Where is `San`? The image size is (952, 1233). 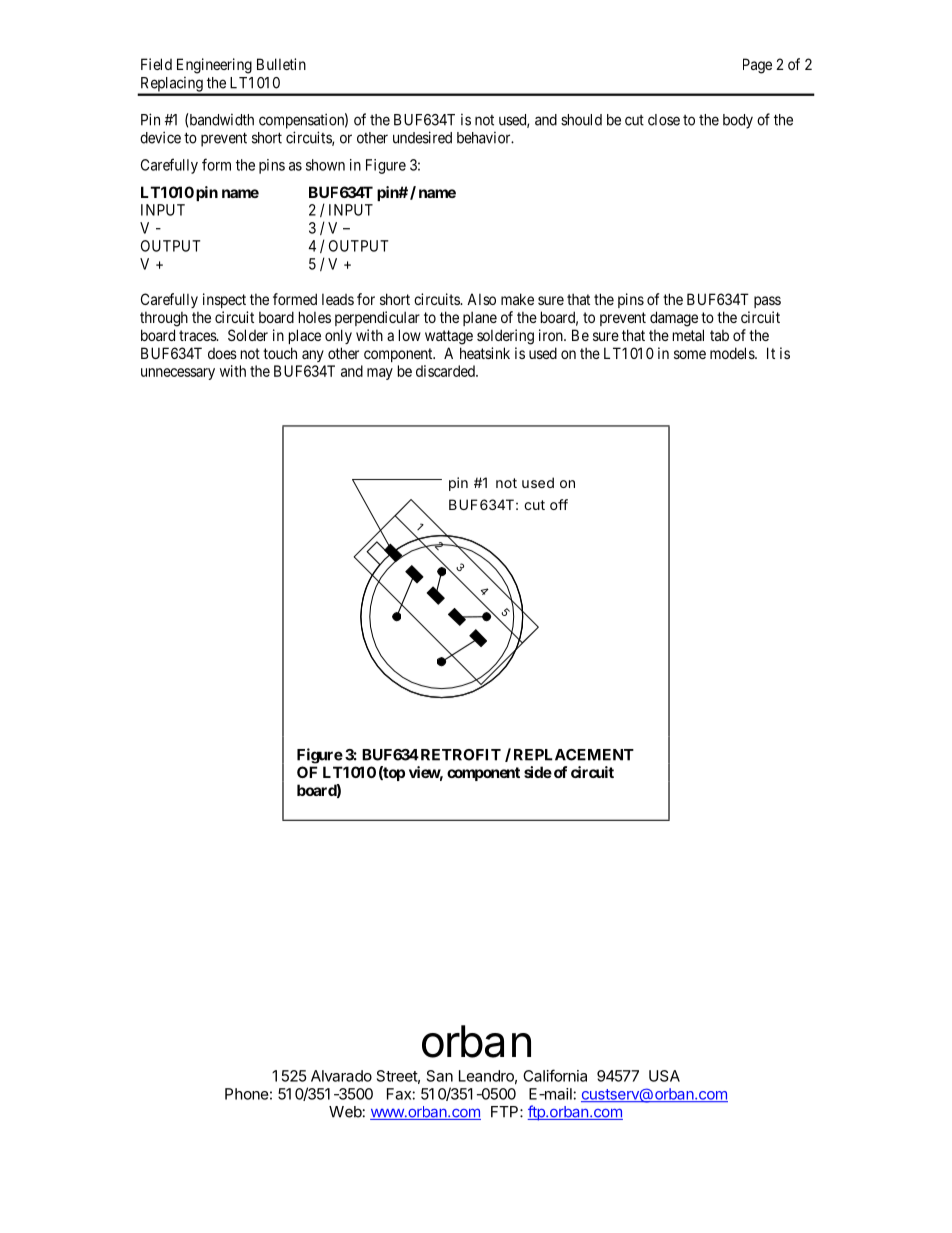 San is located at coordinates (440, 1076).
